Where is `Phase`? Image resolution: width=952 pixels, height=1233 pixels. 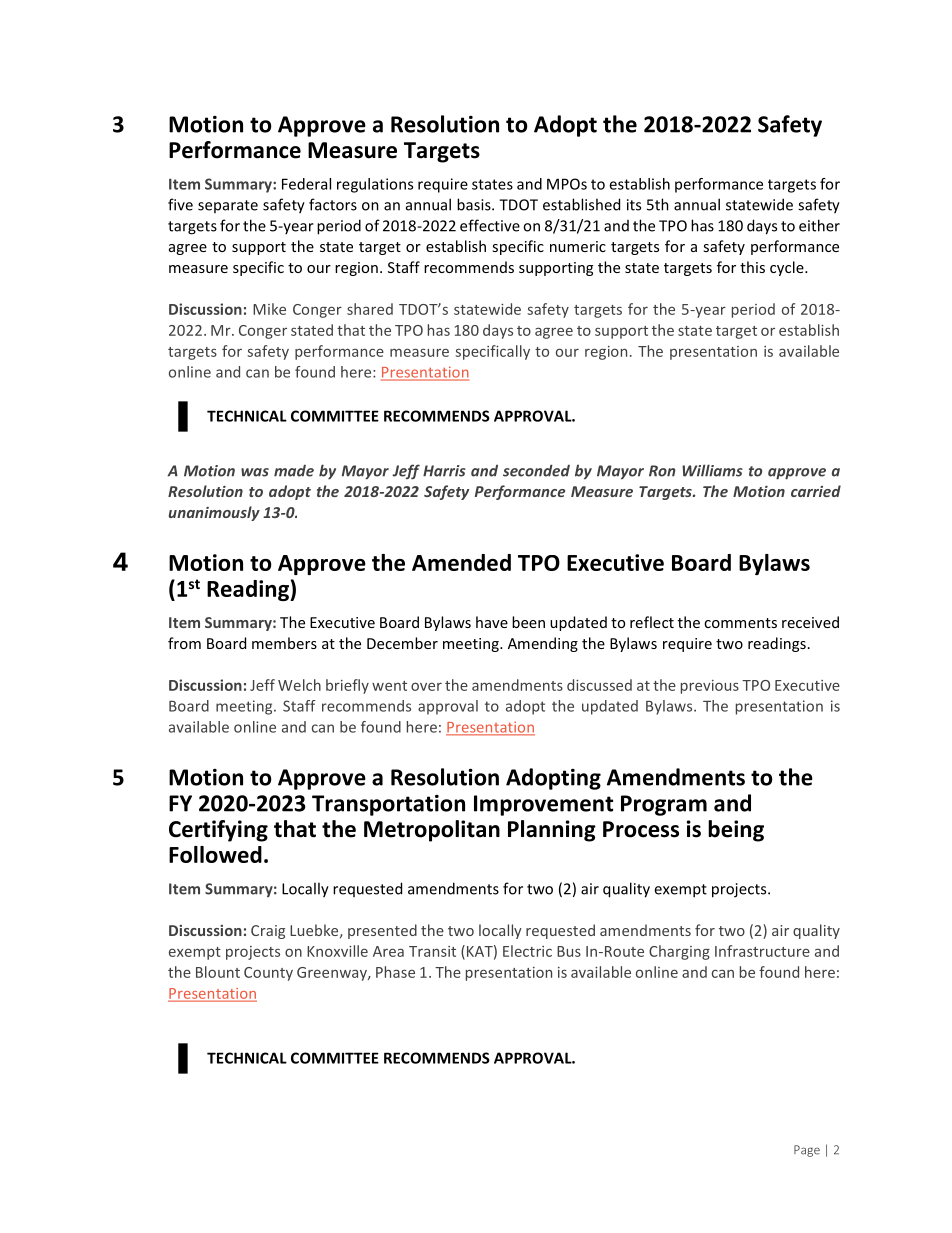
Phase is located at coordinates (395, 972).
